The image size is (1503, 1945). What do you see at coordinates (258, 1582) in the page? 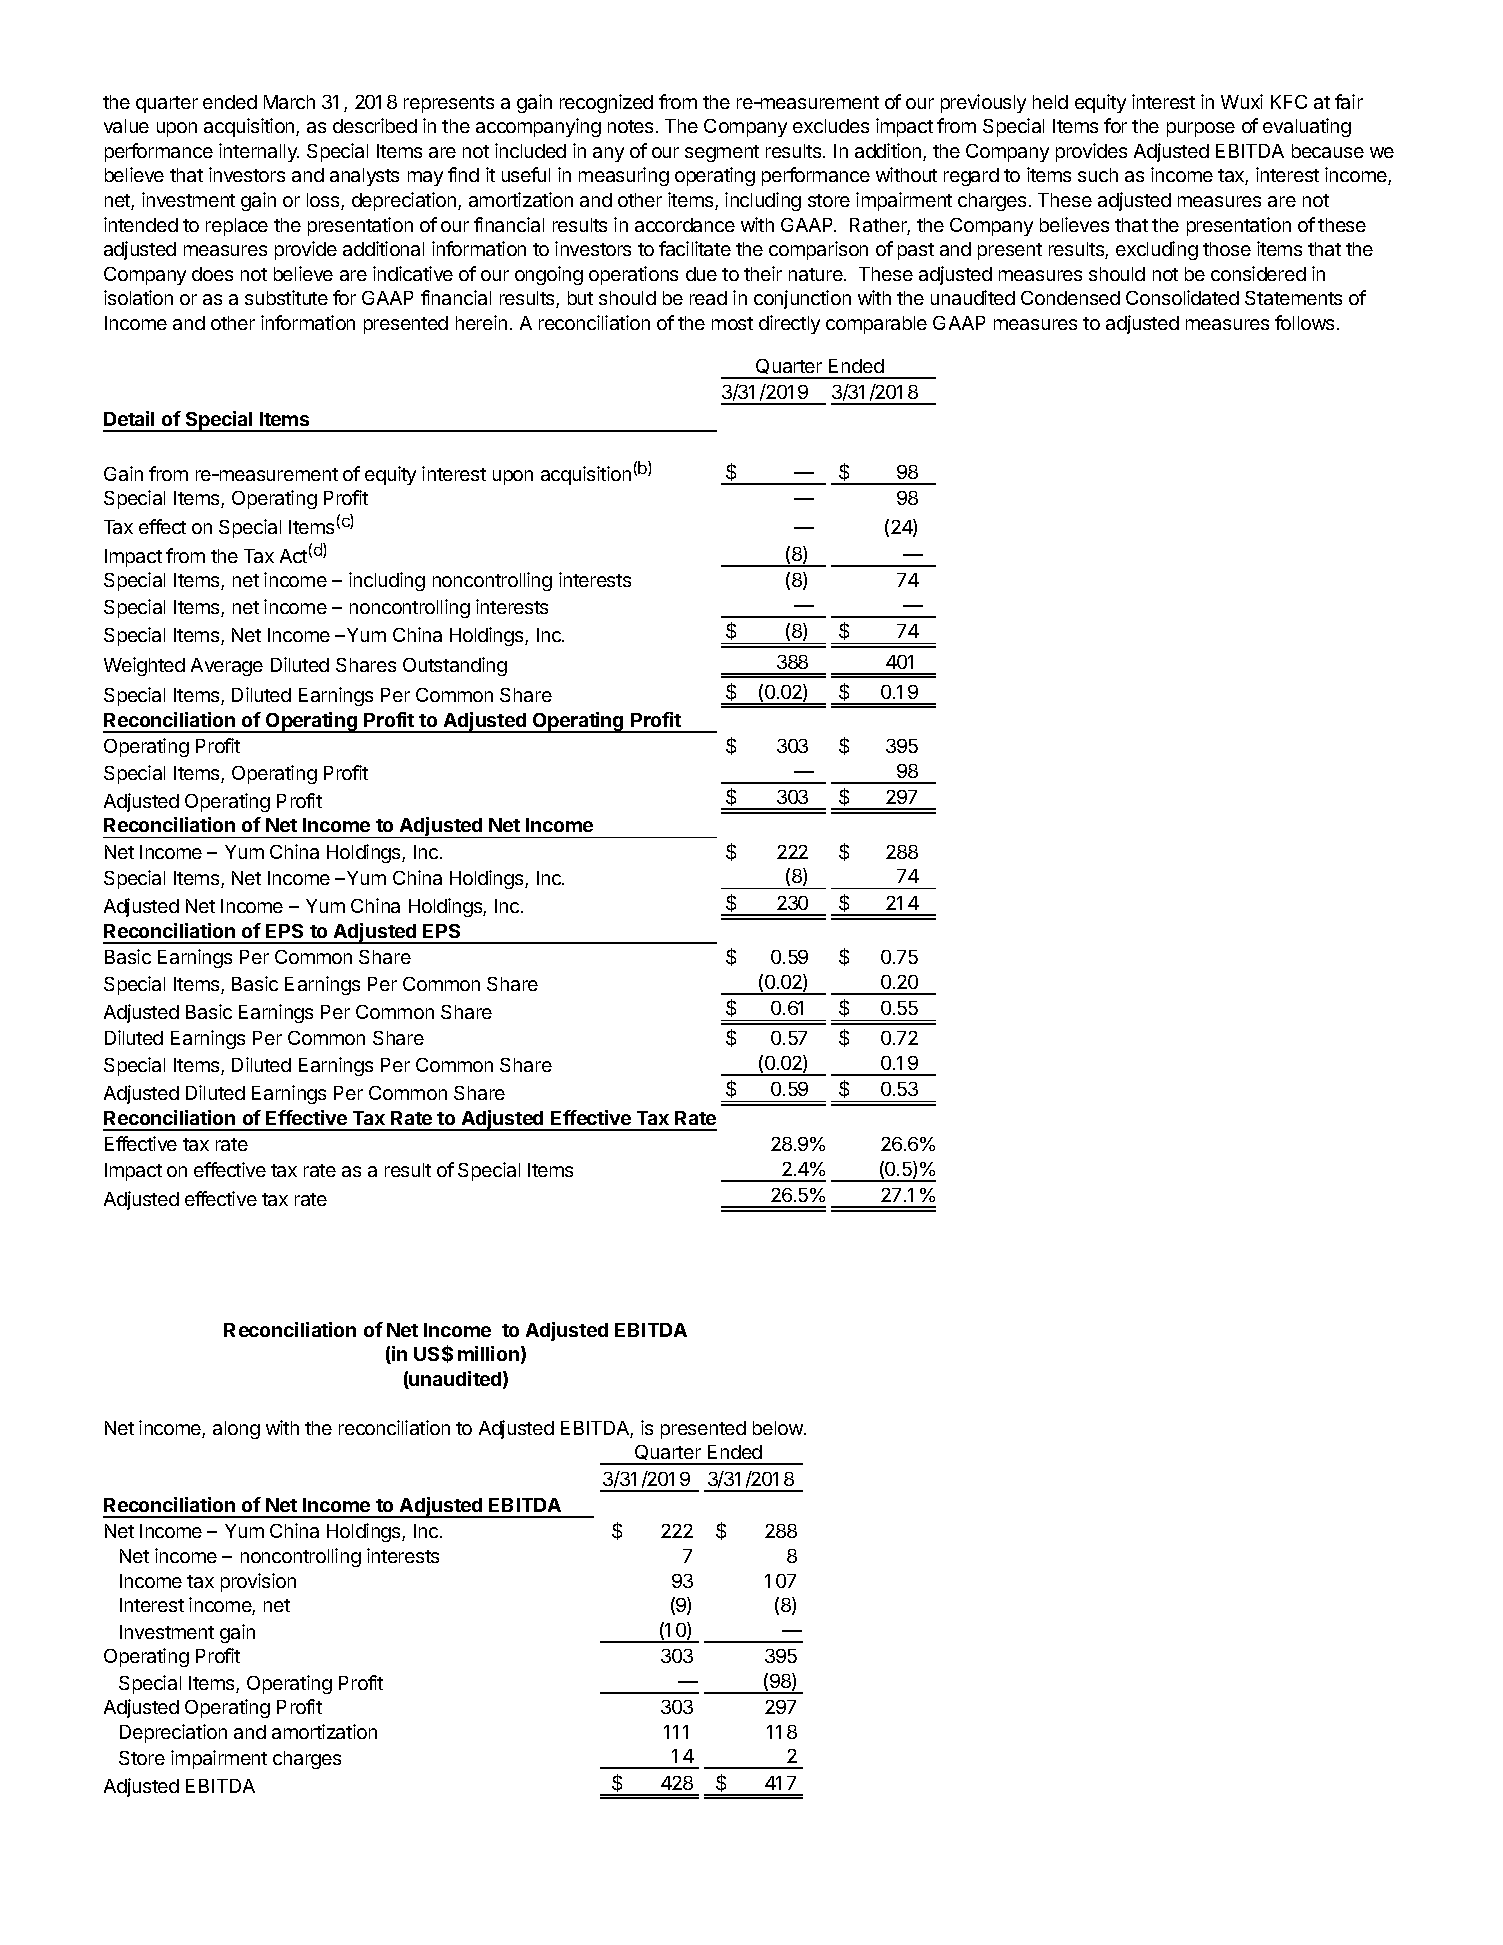
I see `provision` at bounding box center [258, 1582].
